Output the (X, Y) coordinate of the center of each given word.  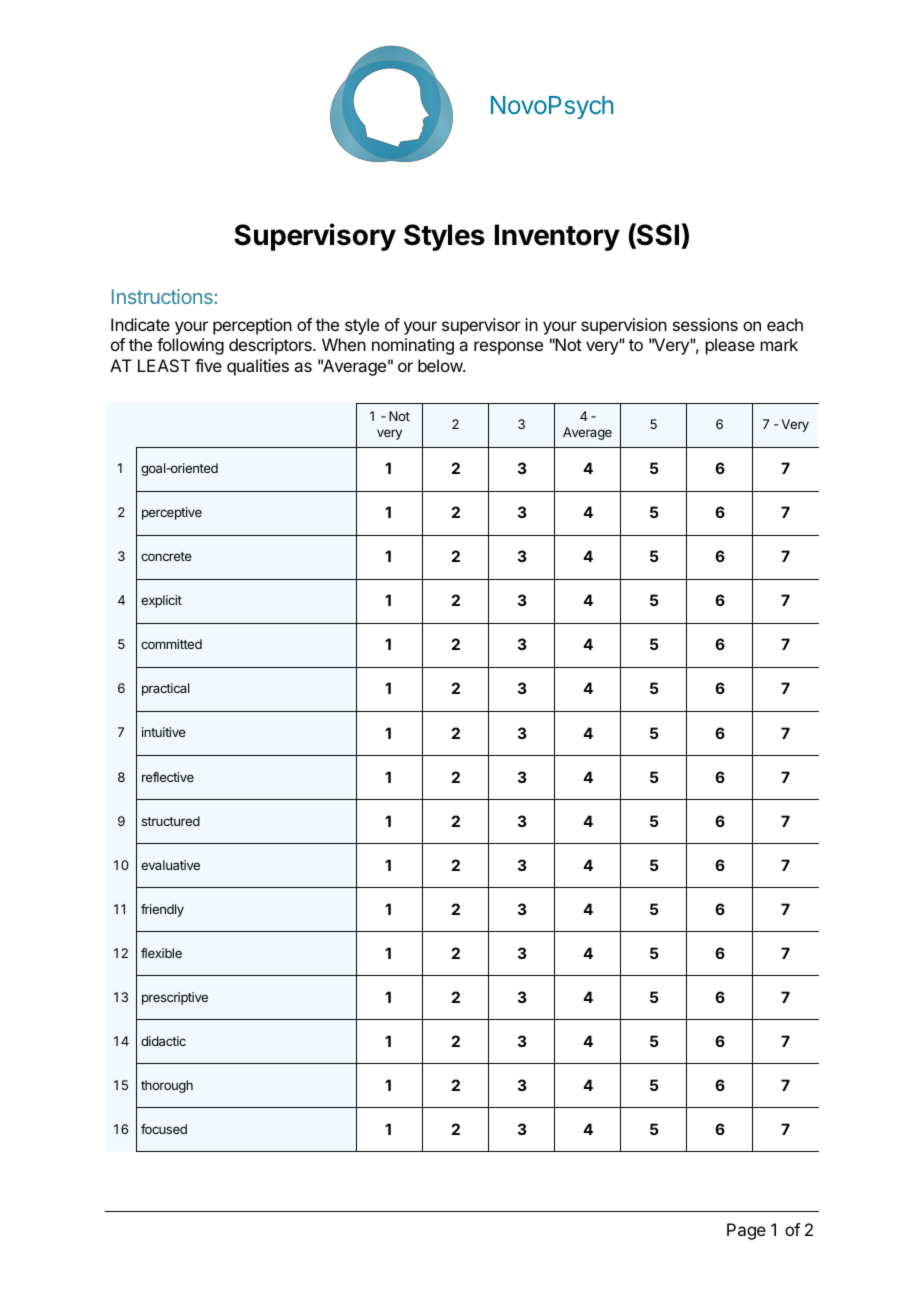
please (730, 346)
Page (746, 1231)
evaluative (170, 865)
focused (164, 1129)
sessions (705, 324)
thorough (167, 1086)
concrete (166, 556)
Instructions (162, 296)
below (441, 365)
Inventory (557, 237)
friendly (162, 910)
